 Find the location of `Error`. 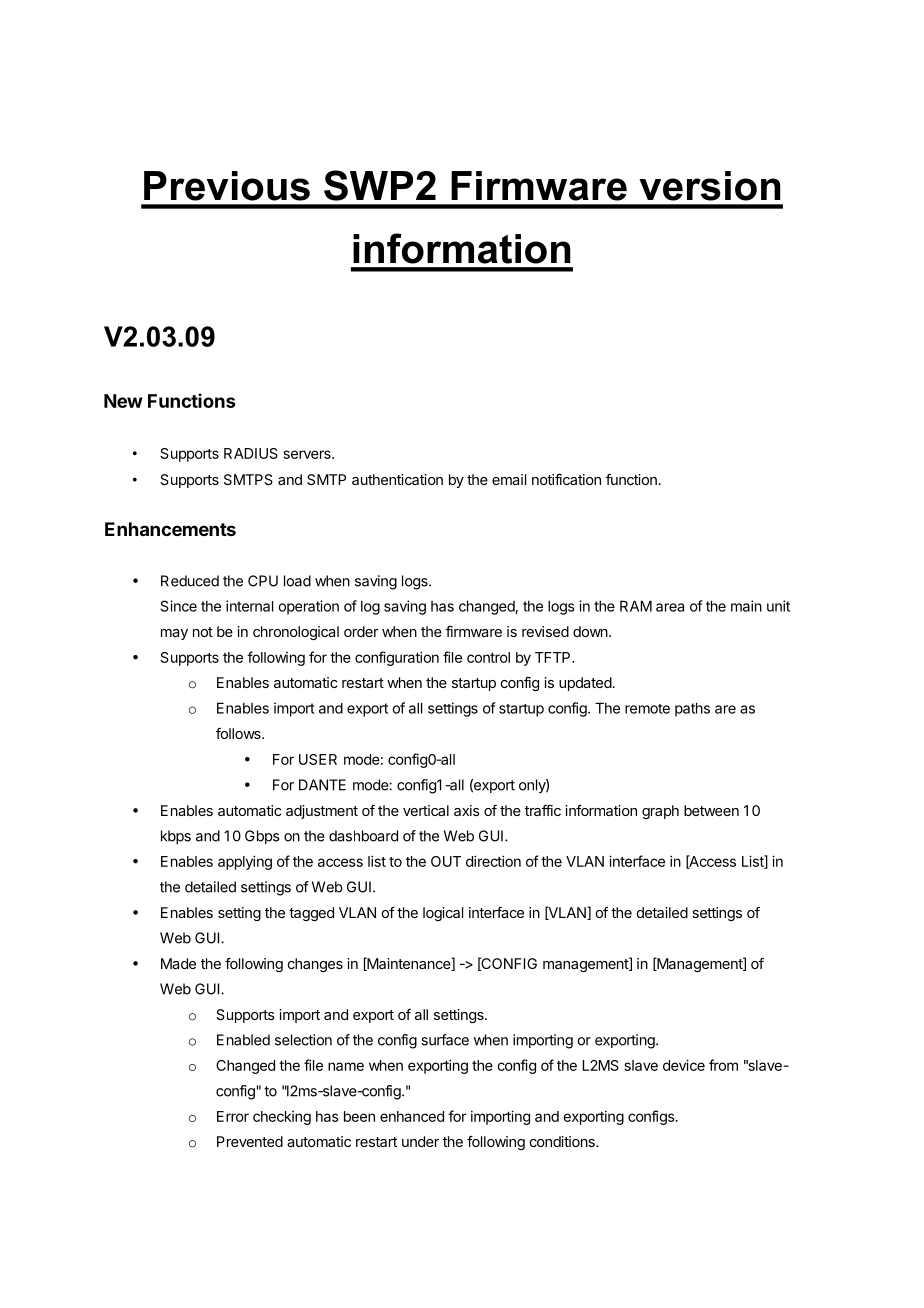

Error is located at coordinates (233, 1116).
